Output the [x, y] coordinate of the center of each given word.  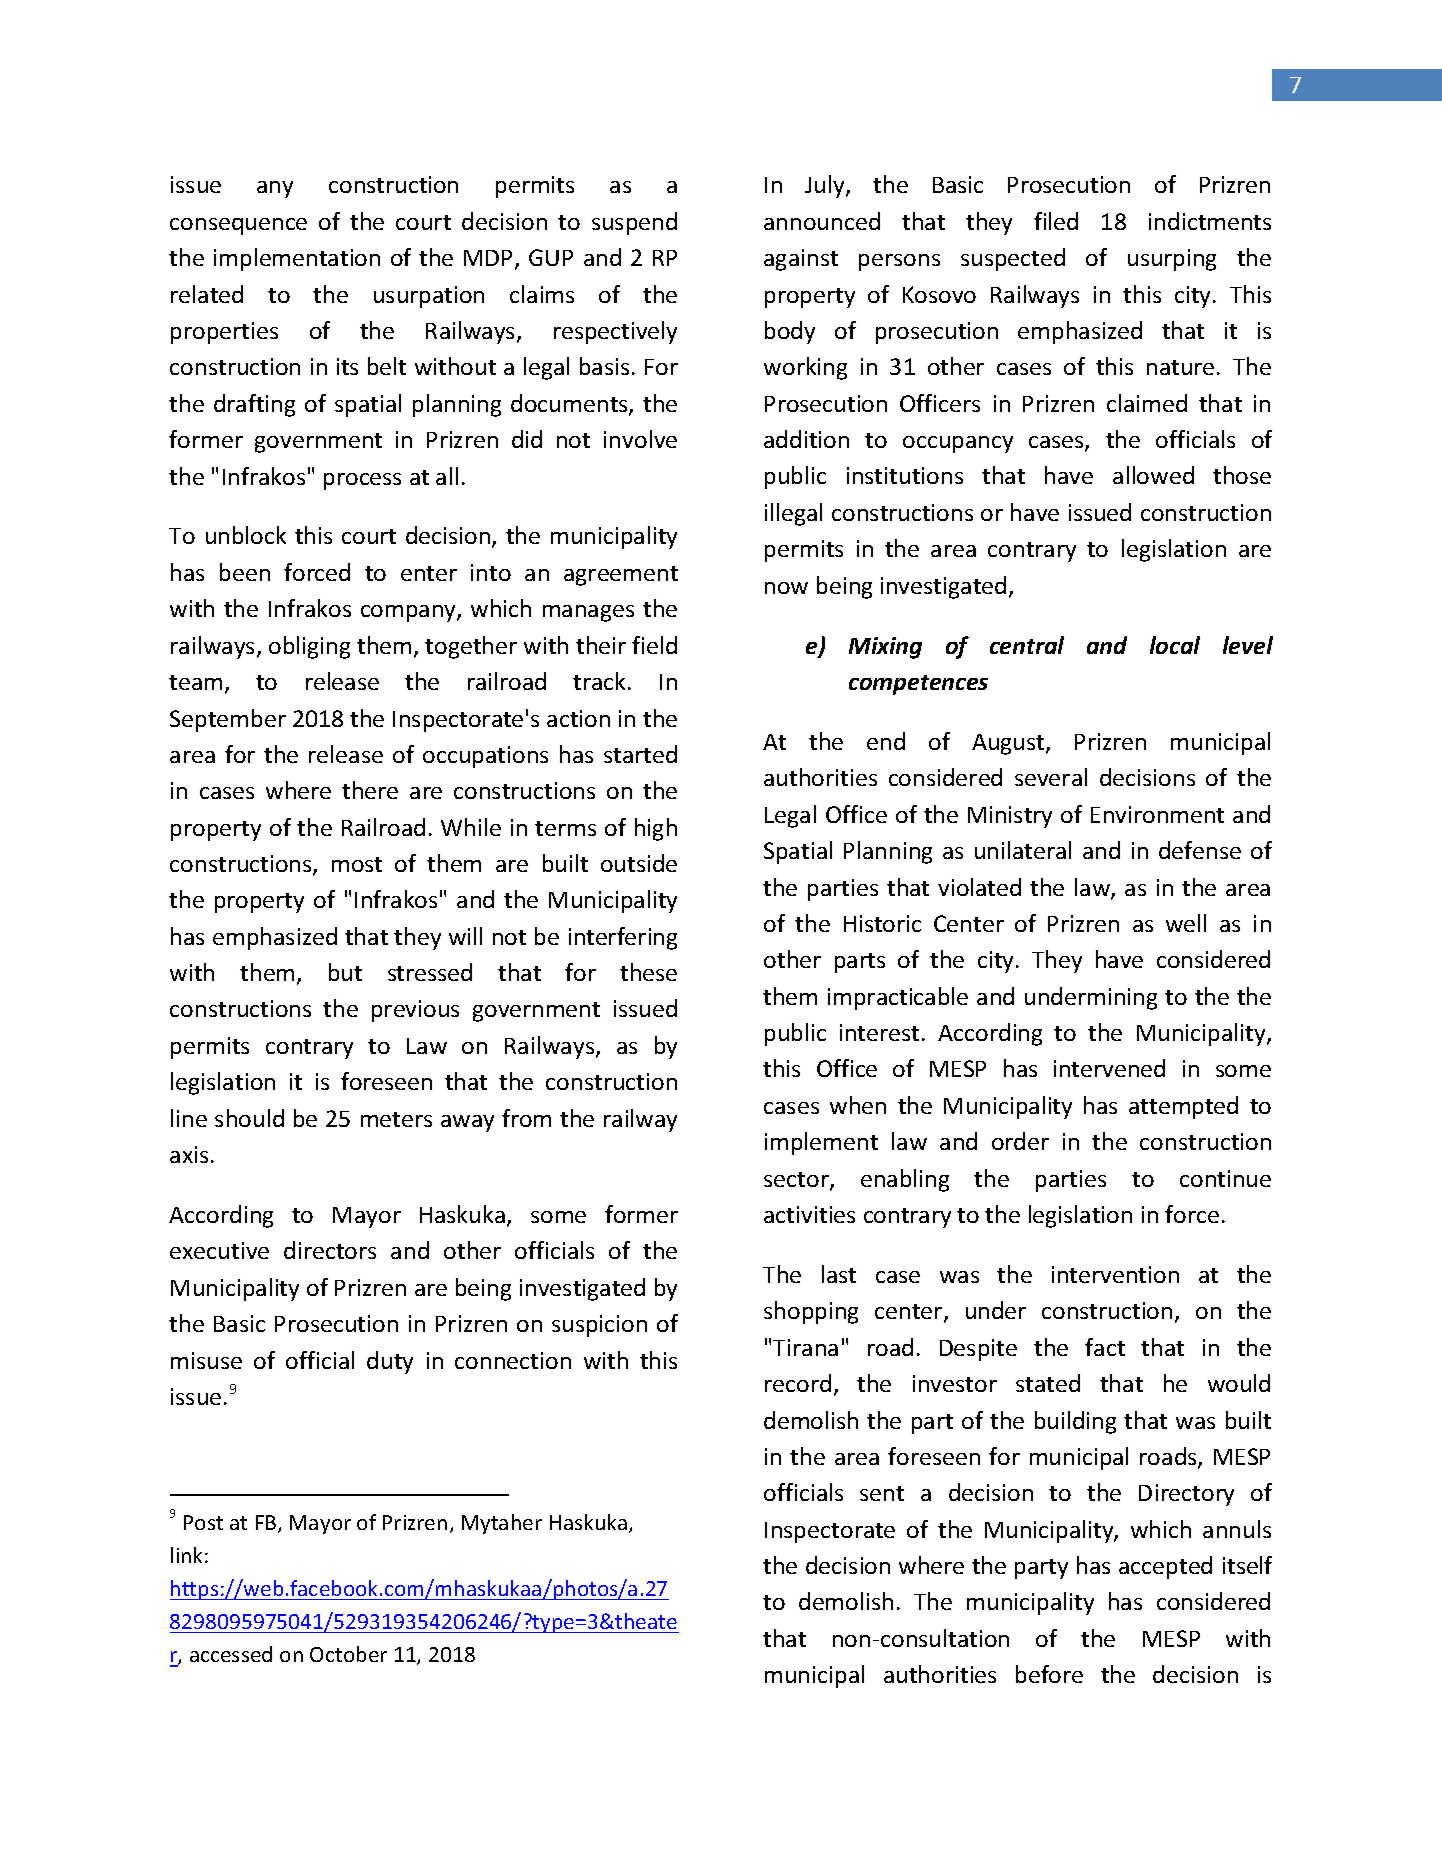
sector [797, 1181]
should [249, 1118]
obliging [309, 647]
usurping [1172, 260]
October [348, 1654]
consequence [238, 226]
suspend [634, 223]
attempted [1183, 1107]
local [1175, 645]
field [654, 645]
